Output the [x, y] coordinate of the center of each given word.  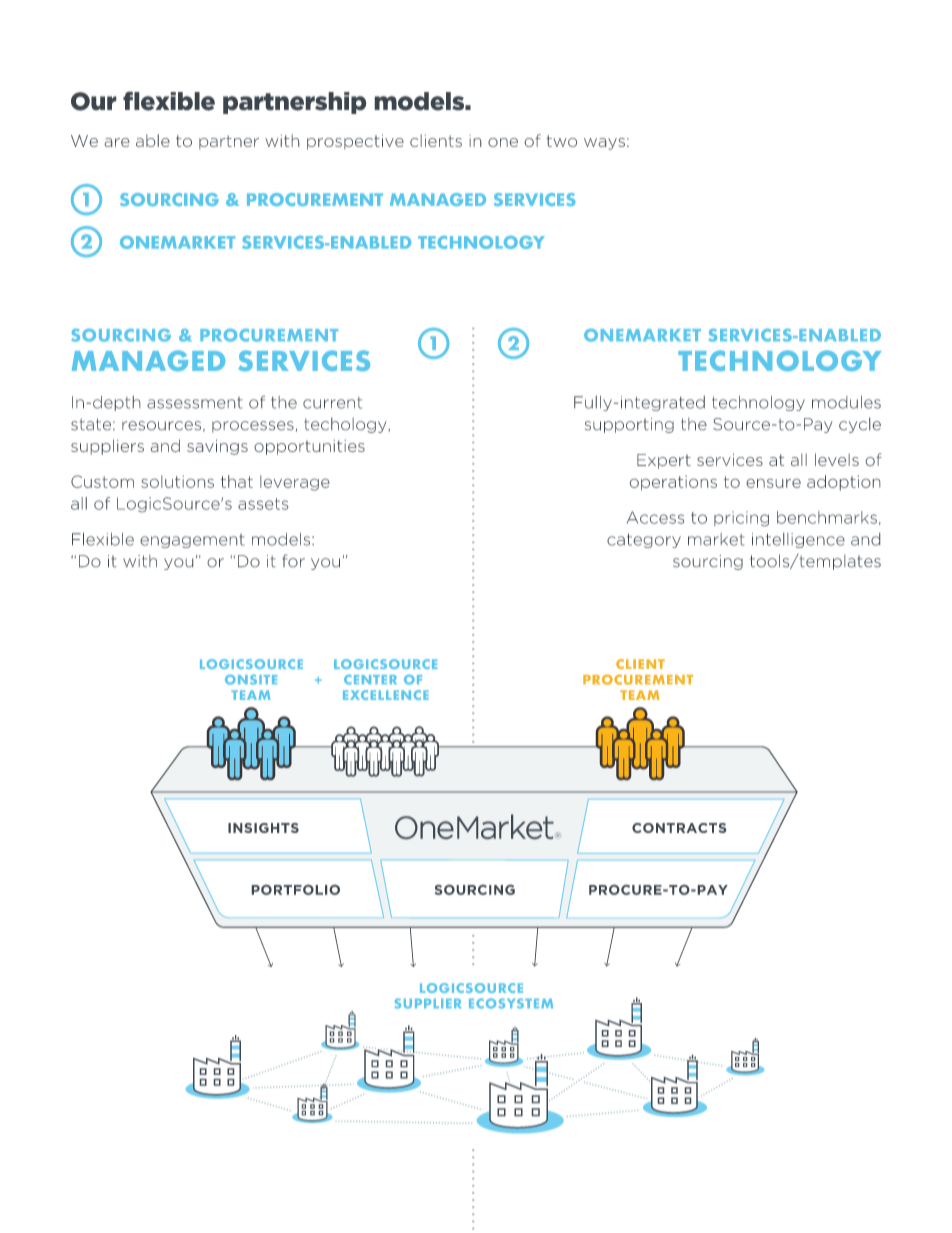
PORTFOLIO [296, 890]
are [117, 142]
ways [604, 144]
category [644, 541]
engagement [192, 541]
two [561, 141]
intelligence [798, 540]
